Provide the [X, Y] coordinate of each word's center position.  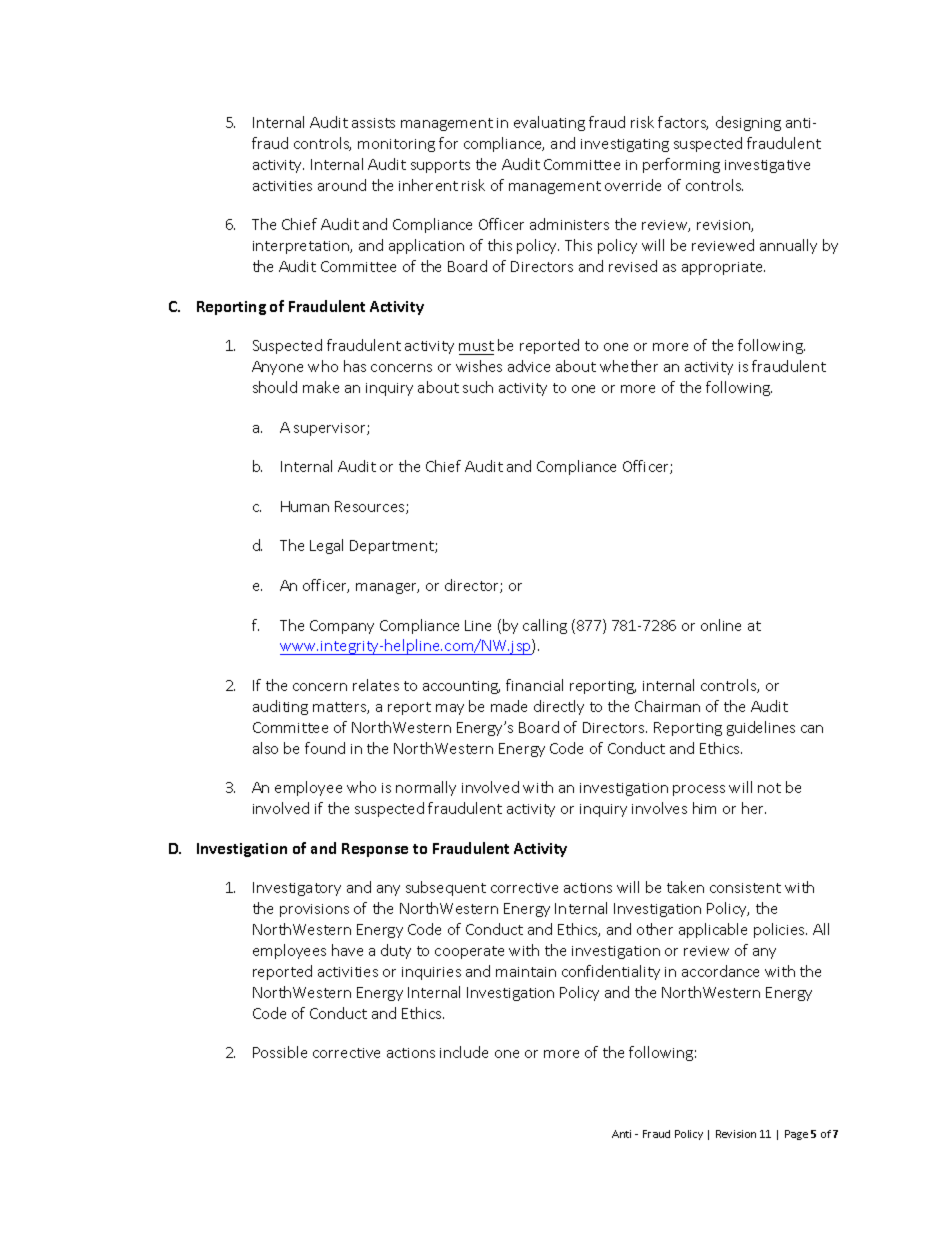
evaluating [549, 123]
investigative [767, 166]
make [321, 387]
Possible [280, 1052]
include [464, 1052]
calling [545, 626]
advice [529, 366]
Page [796, 1135]
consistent [745, 888]
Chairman [667, 706]
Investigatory [297, 889]
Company [342, 627]
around [342, 185]
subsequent [446, 888]
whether [629, 366]
